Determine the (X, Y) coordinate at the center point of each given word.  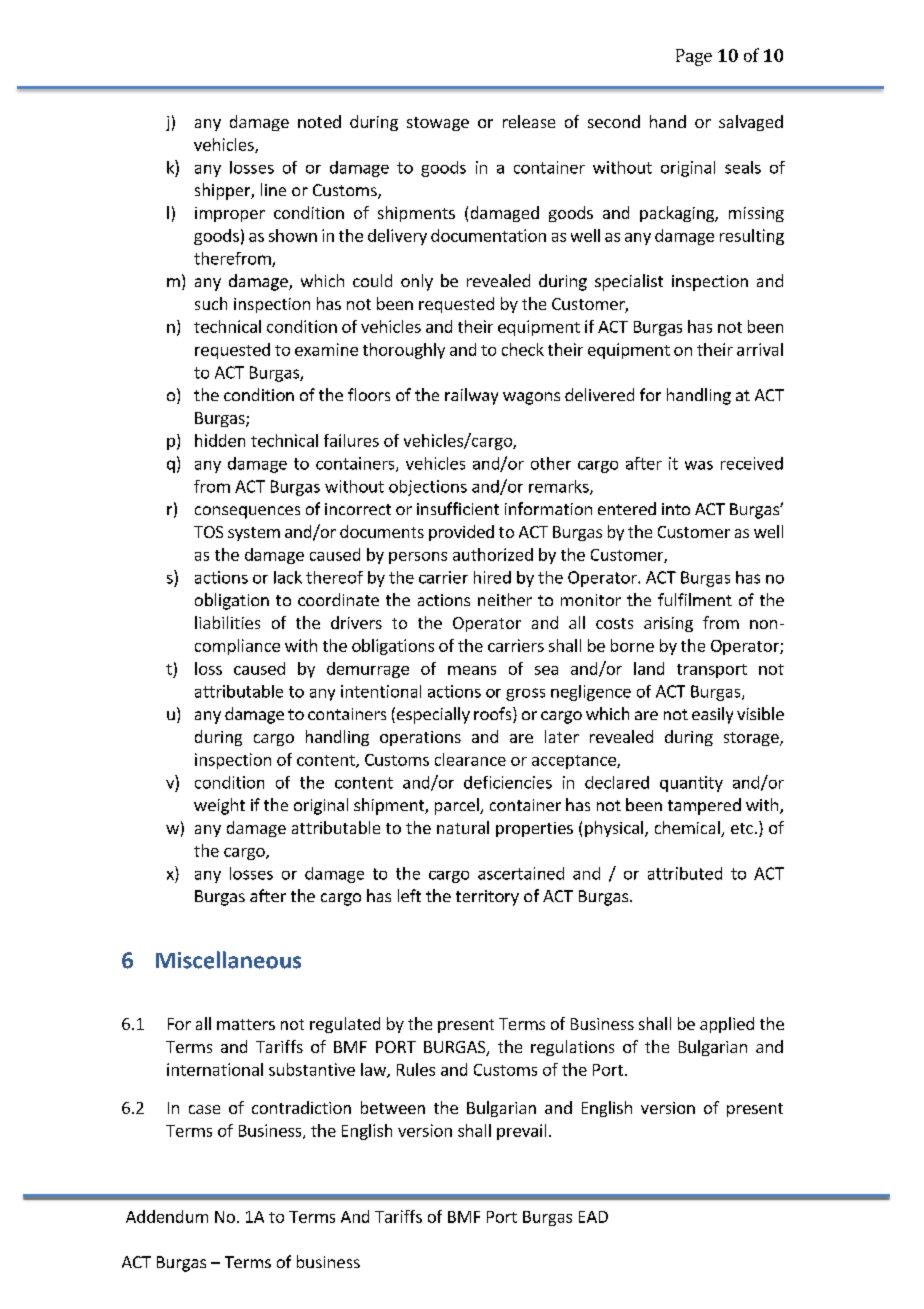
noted (319, 121)
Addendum (167, 1216)
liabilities (227, 622)
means (472, 670)
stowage (438, 124)
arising (668, 624)
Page (694, 57)
